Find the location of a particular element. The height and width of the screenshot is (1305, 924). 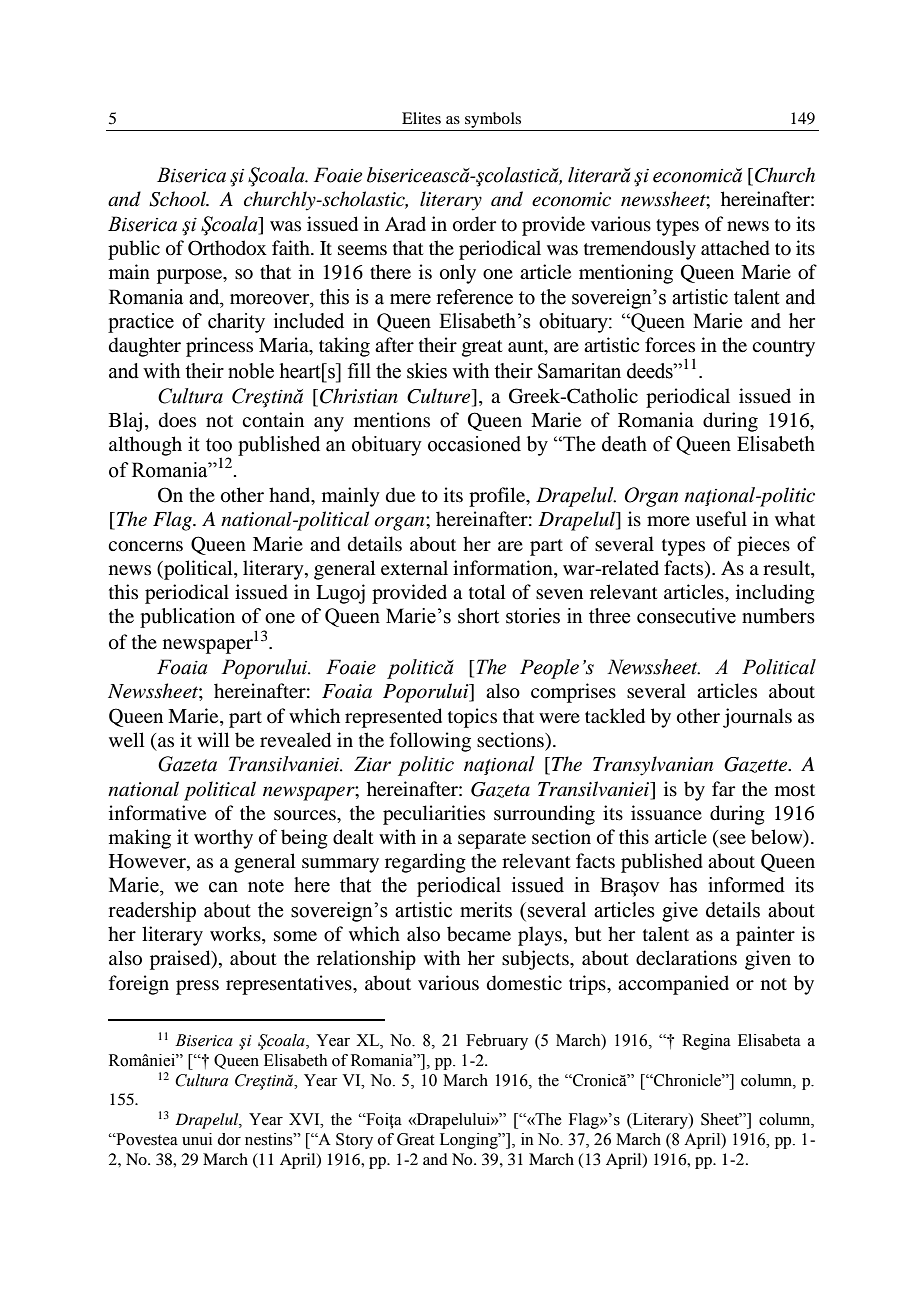

symbols is located at coordinates (493, 121).
